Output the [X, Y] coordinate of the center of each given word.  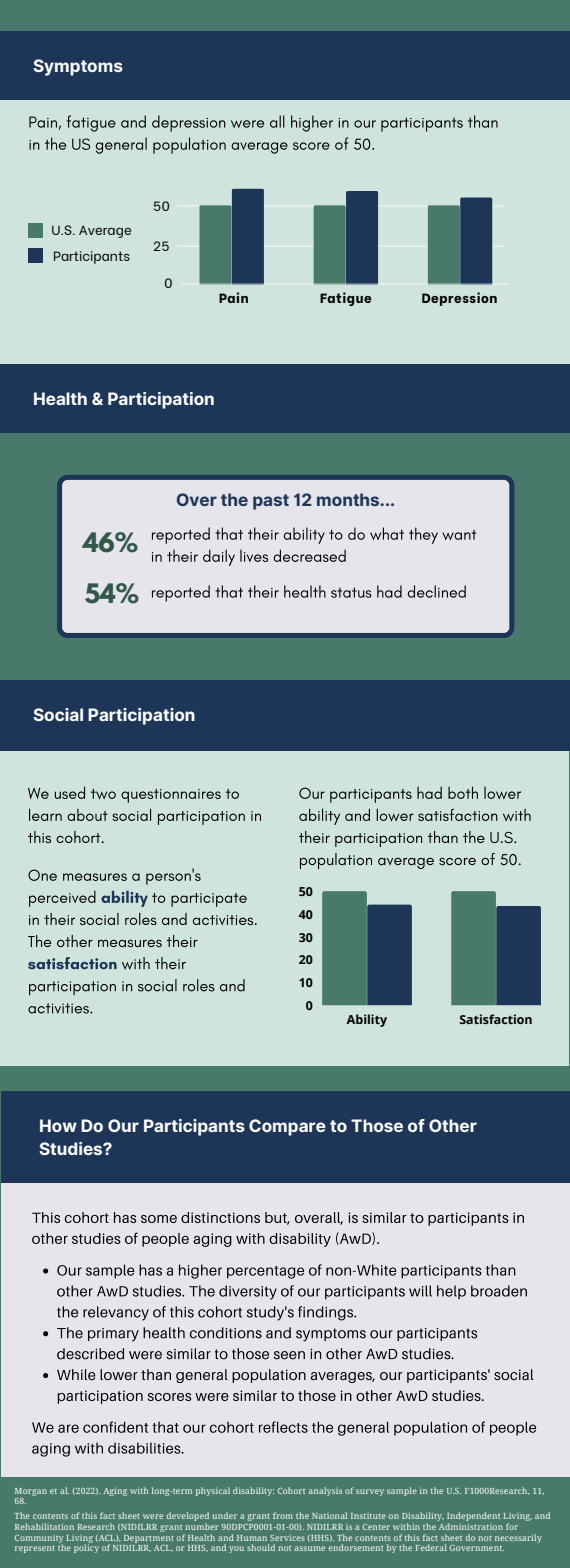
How [58, 1125]
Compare [287, 1127]
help [451, 1292]
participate [209, 900]
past [271, 502]
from [283, 1515]
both [463, 792]
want [459, 535]
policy [86, 1547]
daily [219, 557]
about [87, 815]
